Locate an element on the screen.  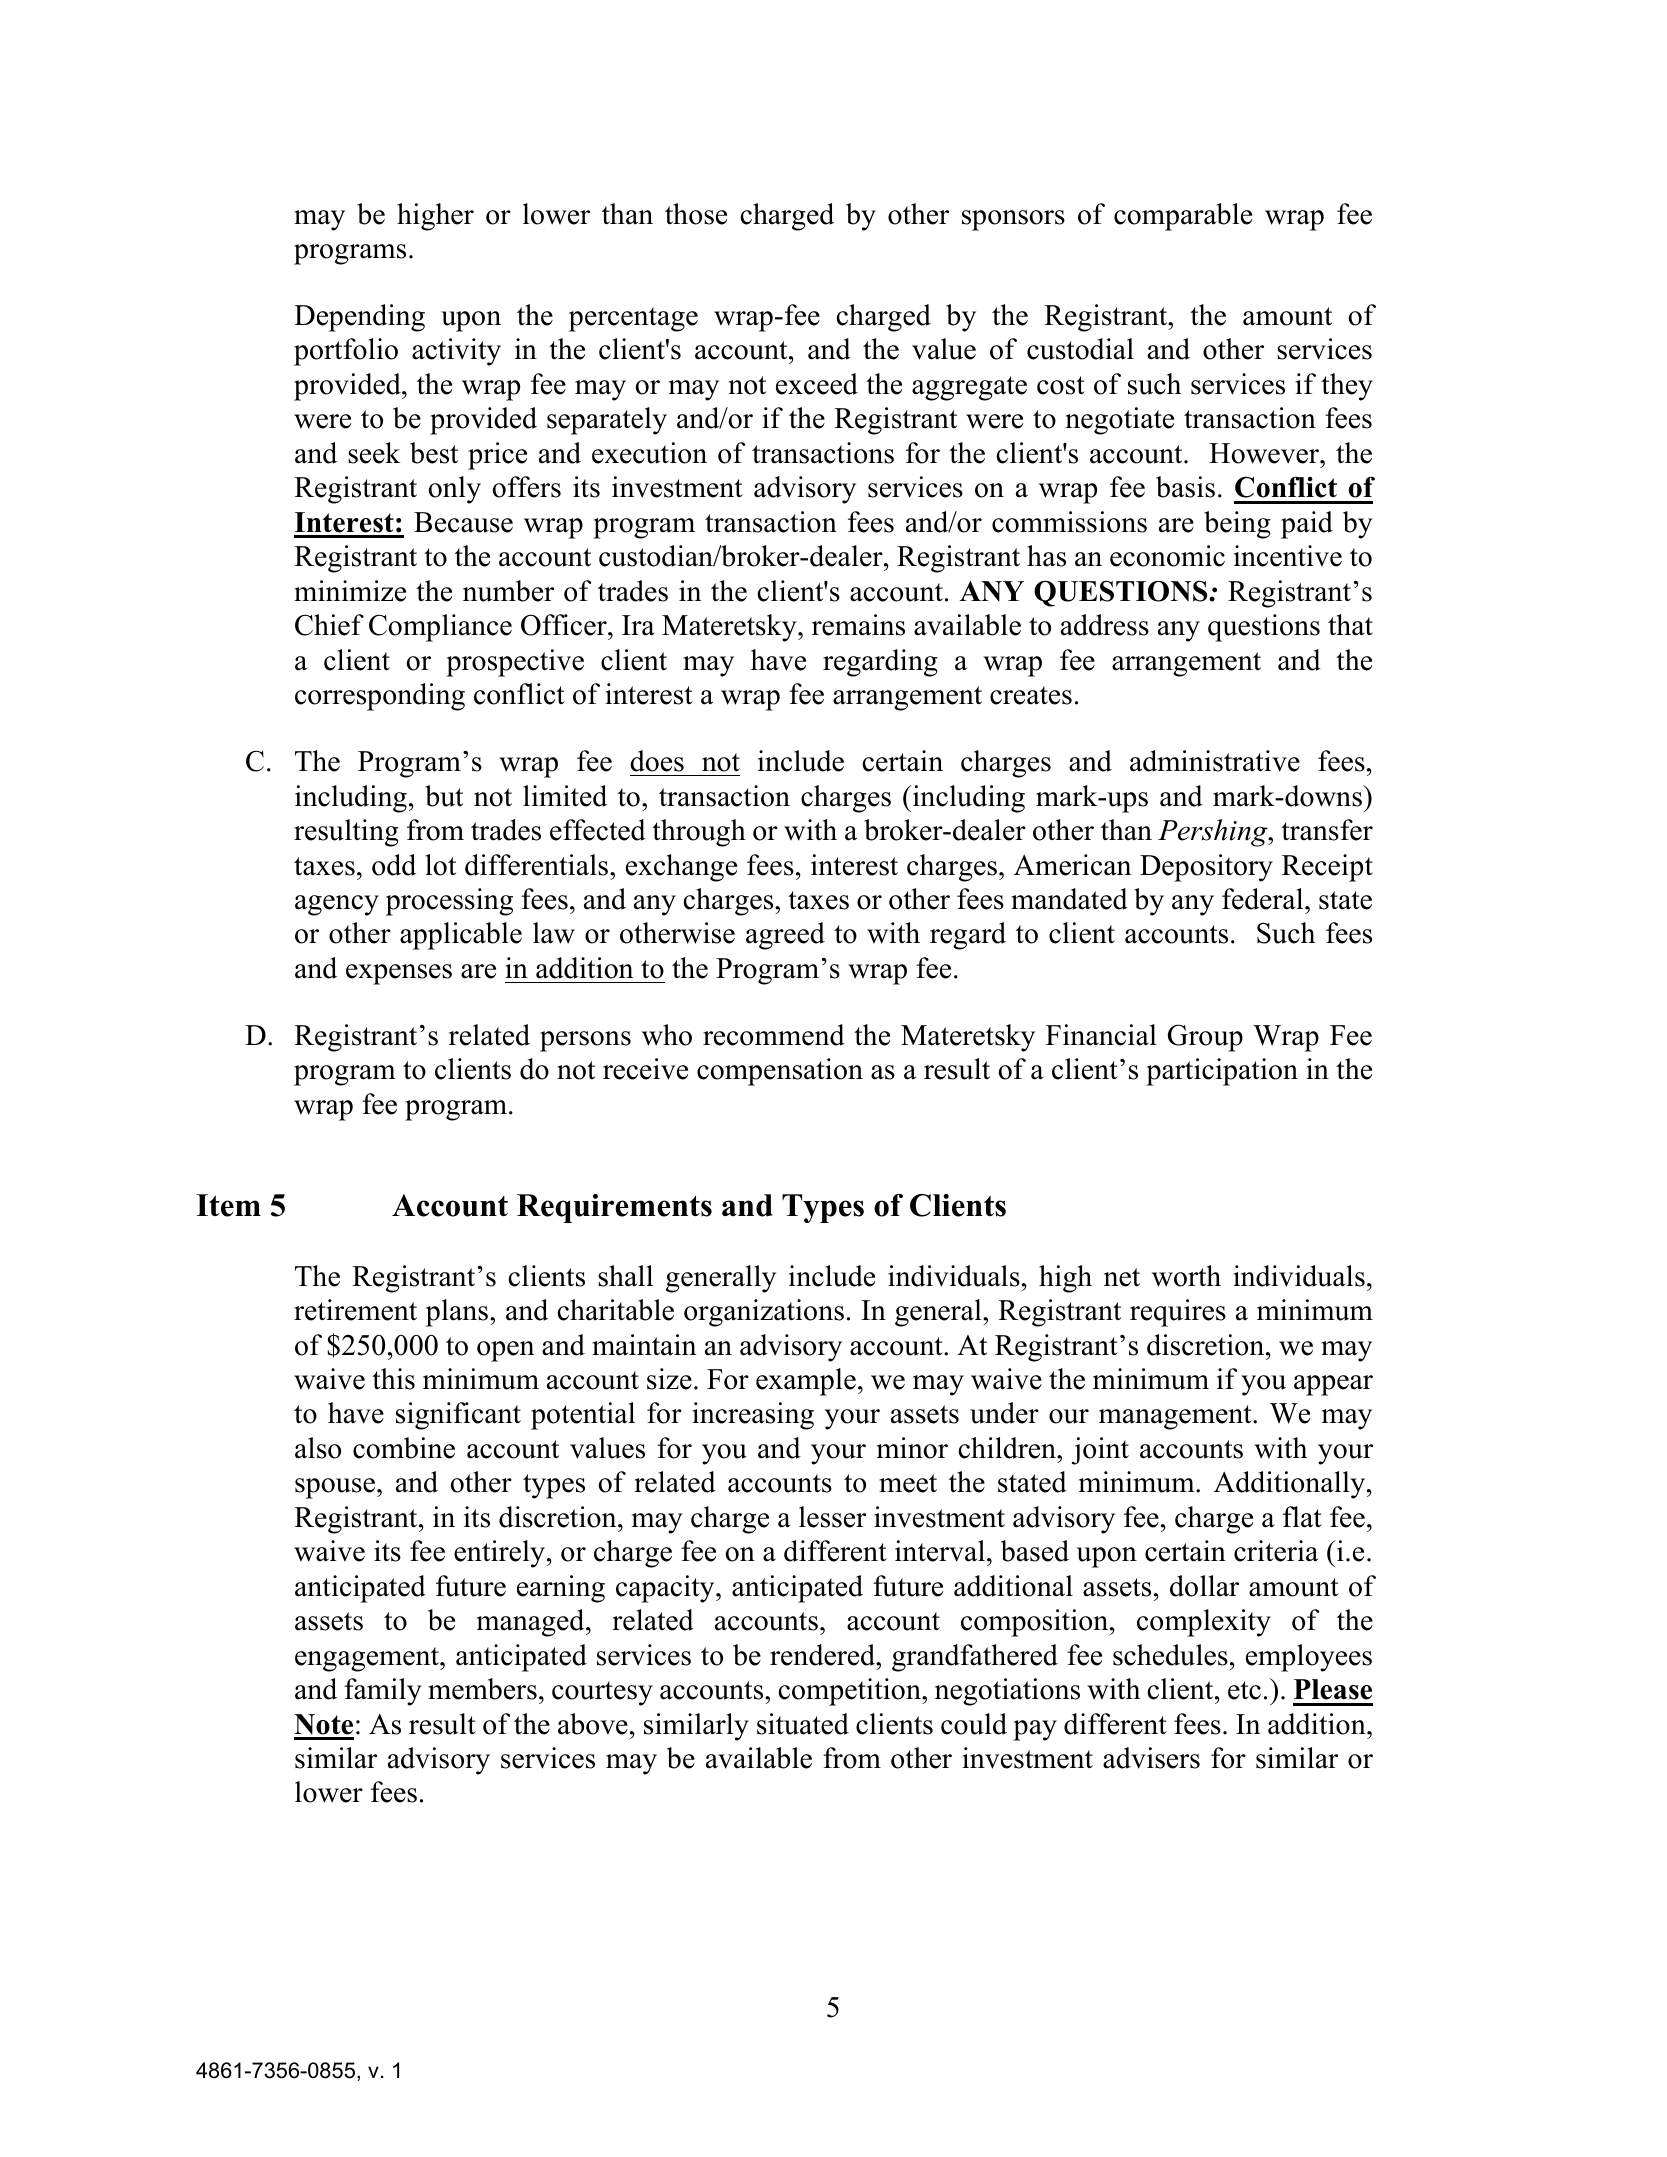
Depending is located at coordinates (359, 318).
